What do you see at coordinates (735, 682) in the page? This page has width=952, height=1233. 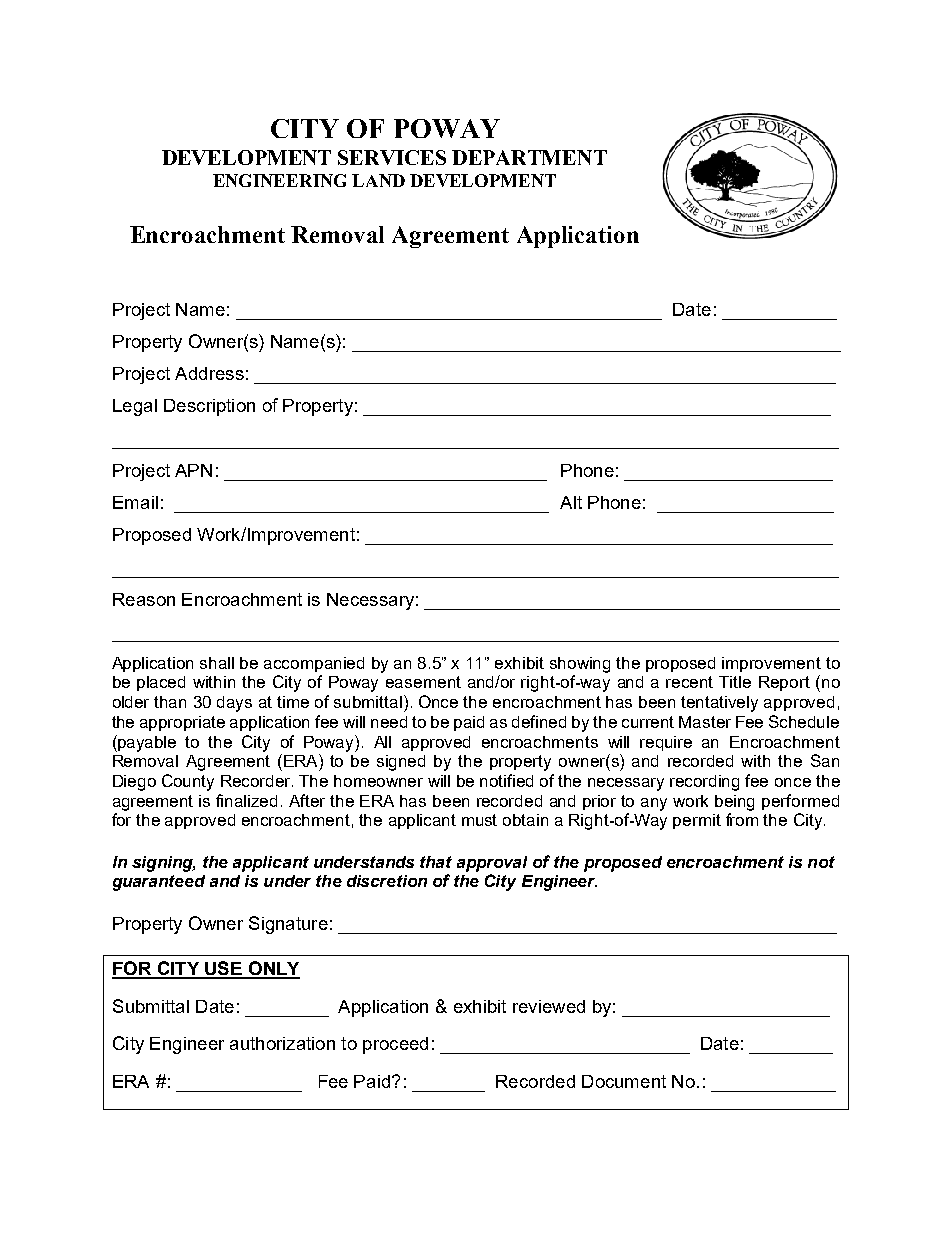 I see `Title` at bounding box center [735, 682].
